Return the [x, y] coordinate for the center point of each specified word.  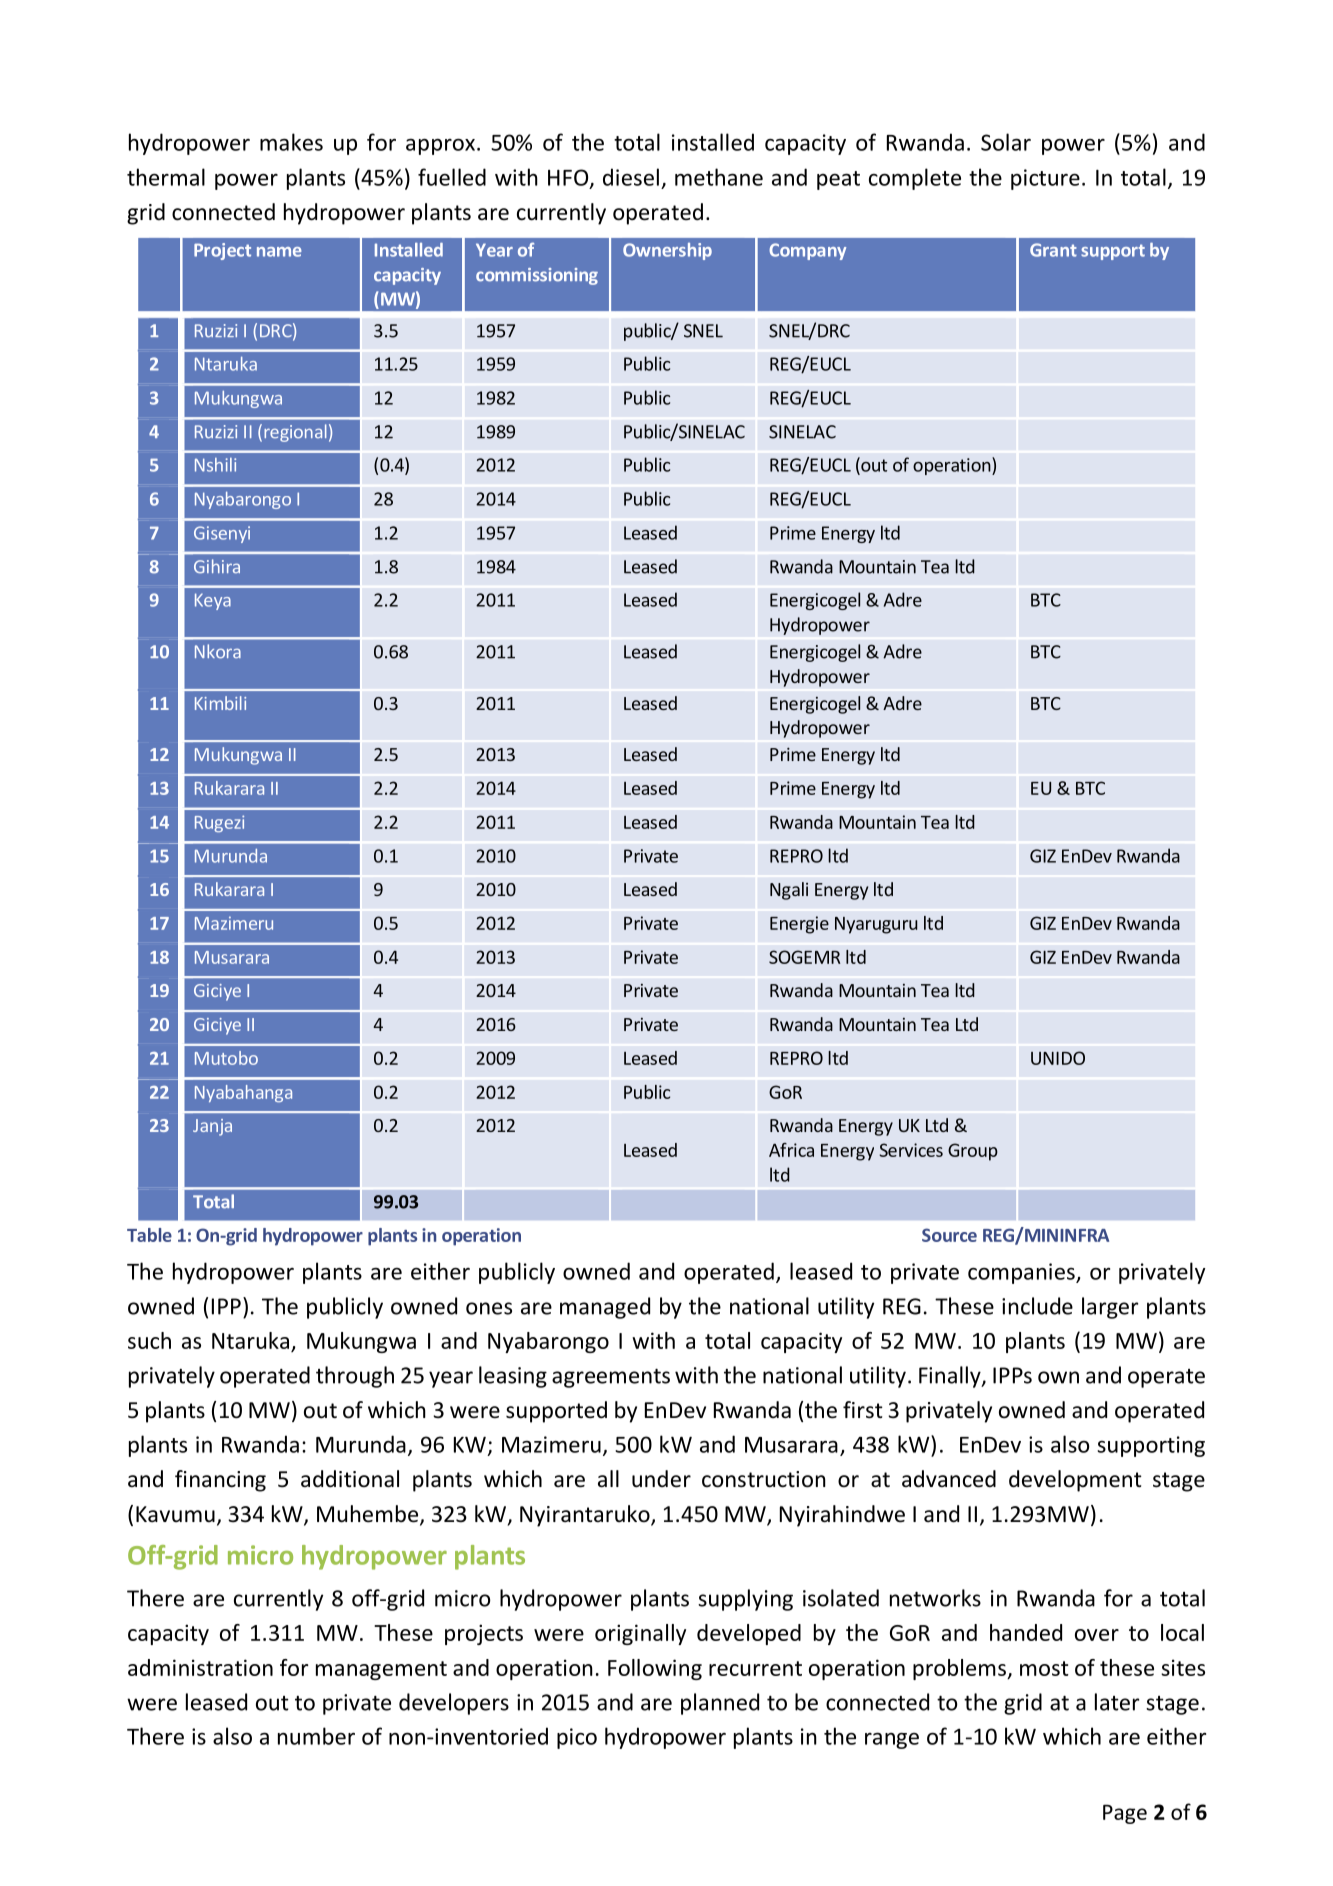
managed [605, 1308]
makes [291, 142]
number [316, 1736]
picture [1045, 179]
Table [149, 1235]
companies [1022, 1273]
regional [295, 433]
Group [973, 1152]
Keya [213, 601]
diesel [631, 177]
